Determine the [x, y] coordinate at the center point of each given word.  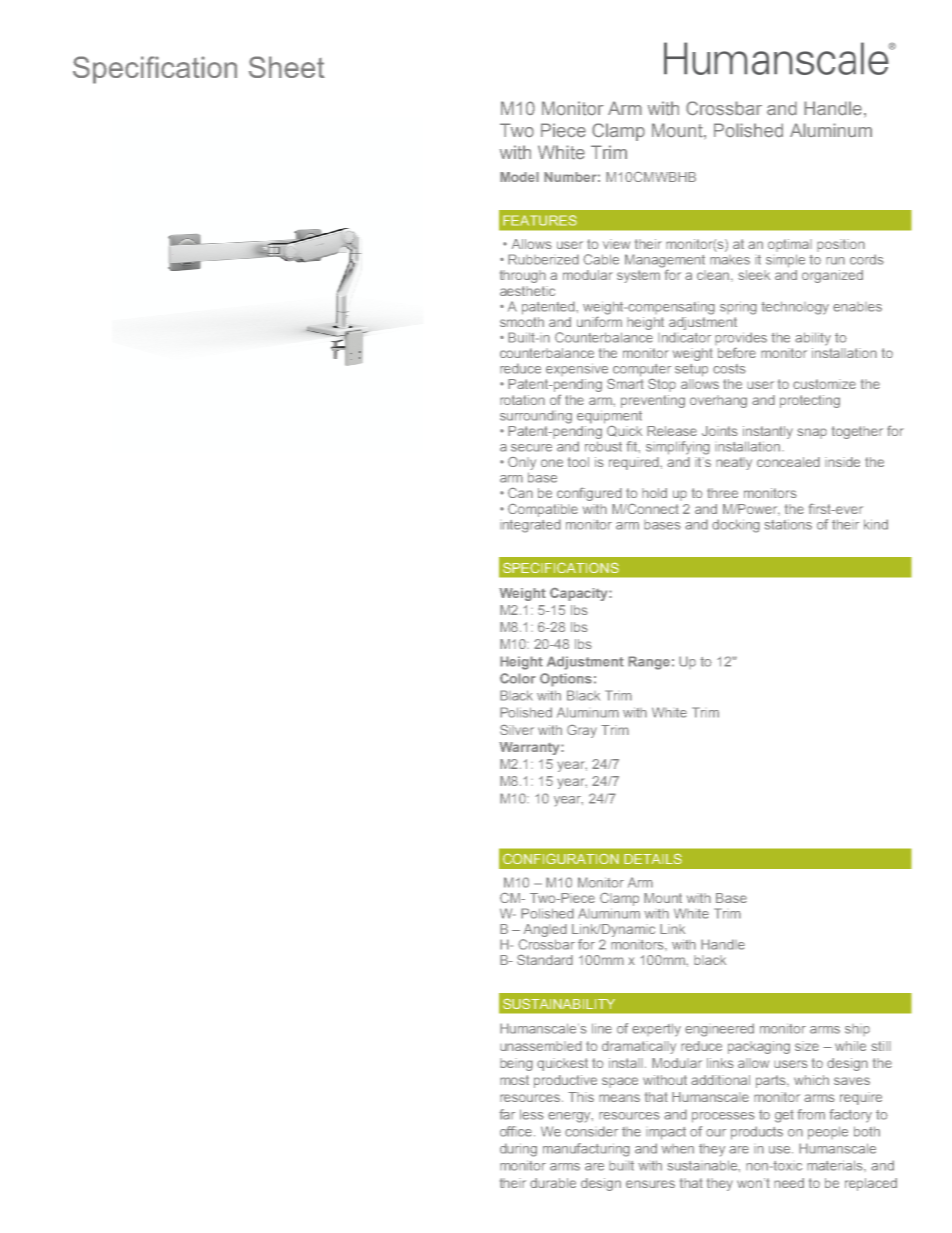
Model [519, 177]
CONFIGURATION [561, 858]
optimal [790, 245]
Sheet [287, 67]
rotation [522, 400]
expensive [577, 369]
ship [857, 1030]
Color [518, 678]
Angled [545, 930]
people [828, 1133]
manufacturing [586, 1150]
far [507, 1114]
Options [566, 680]
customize [824, 384]
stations [788, 524]
